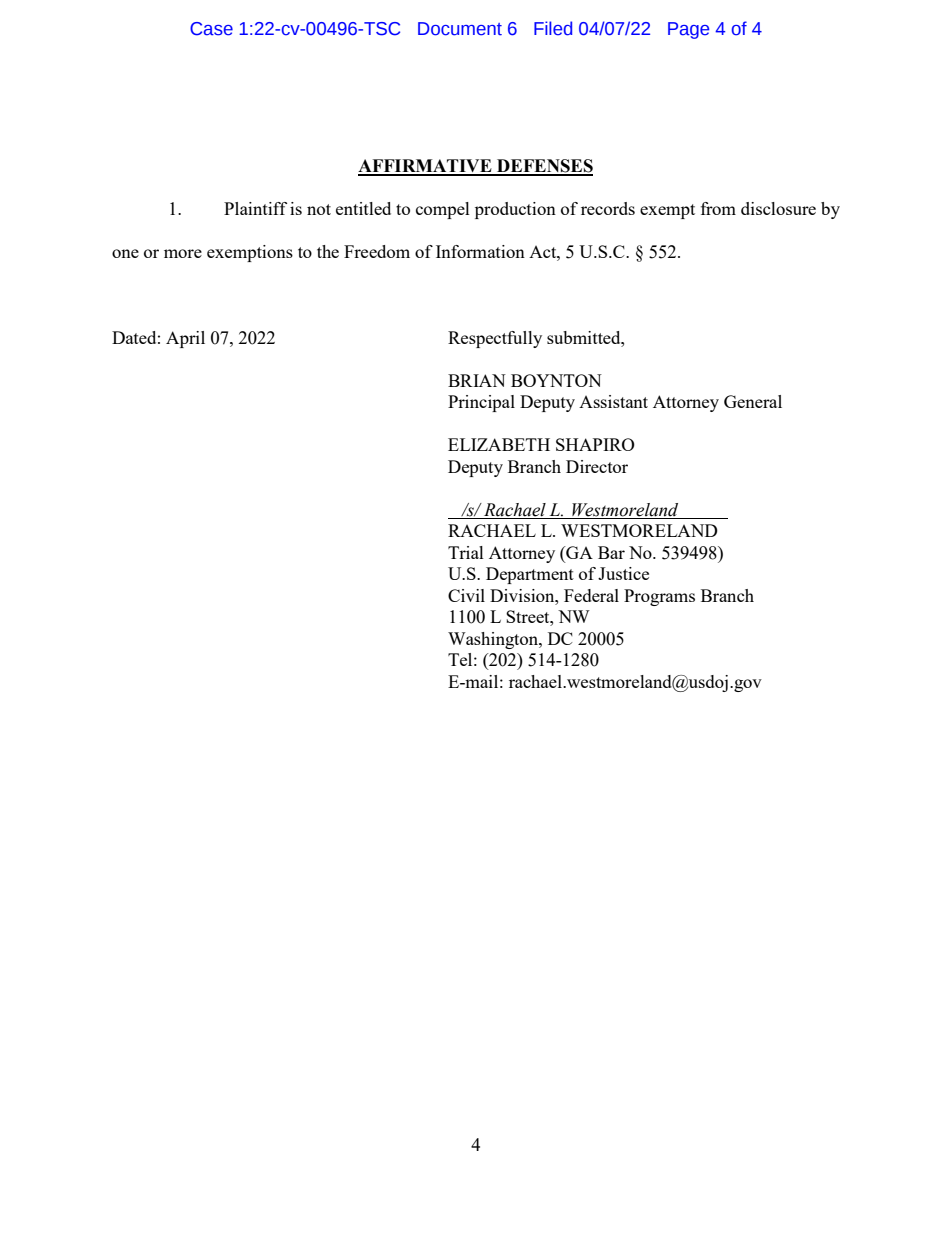 The height and width of the page is (1233, 952). Describe the element at coordinates (688, 30) in the page. I see `Page` at that location.
